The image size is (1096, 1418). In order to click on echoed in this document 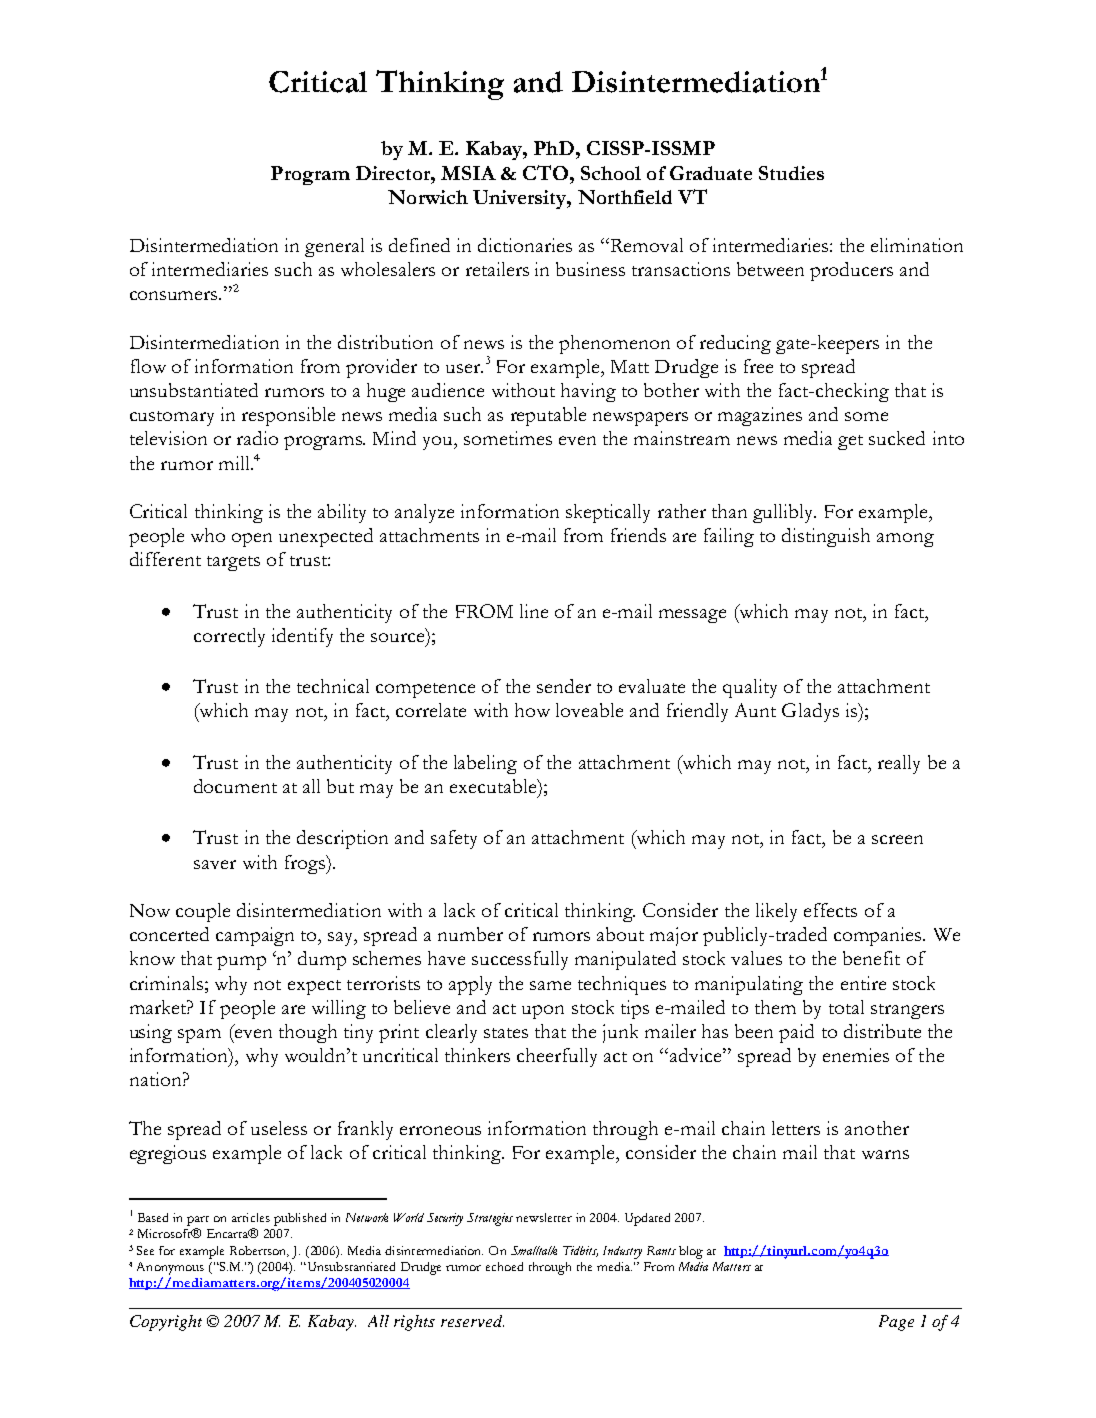, I will do `click(504, 1266)`.
